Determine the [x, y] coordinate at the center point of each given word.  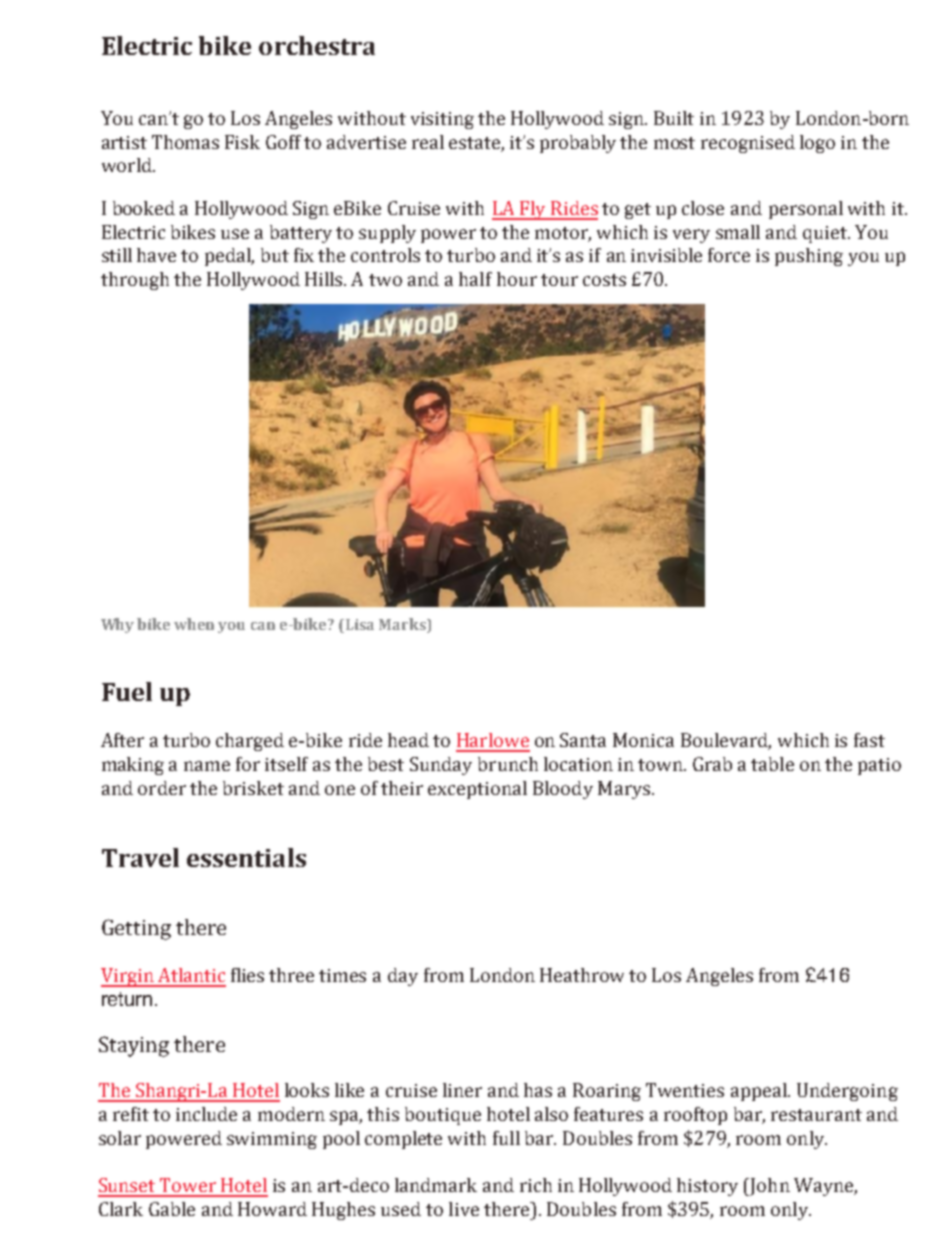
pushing [809, 257]
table [772, 764]
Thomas [185, 142]
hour [517, 279]
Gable [172, 1209]
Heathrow [582, 975]
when [194, 624]
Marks [403, 625]
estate [474, 143]
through [135, 281]
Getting [136, 929]
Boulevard [726, 741]
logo [817, 144]
